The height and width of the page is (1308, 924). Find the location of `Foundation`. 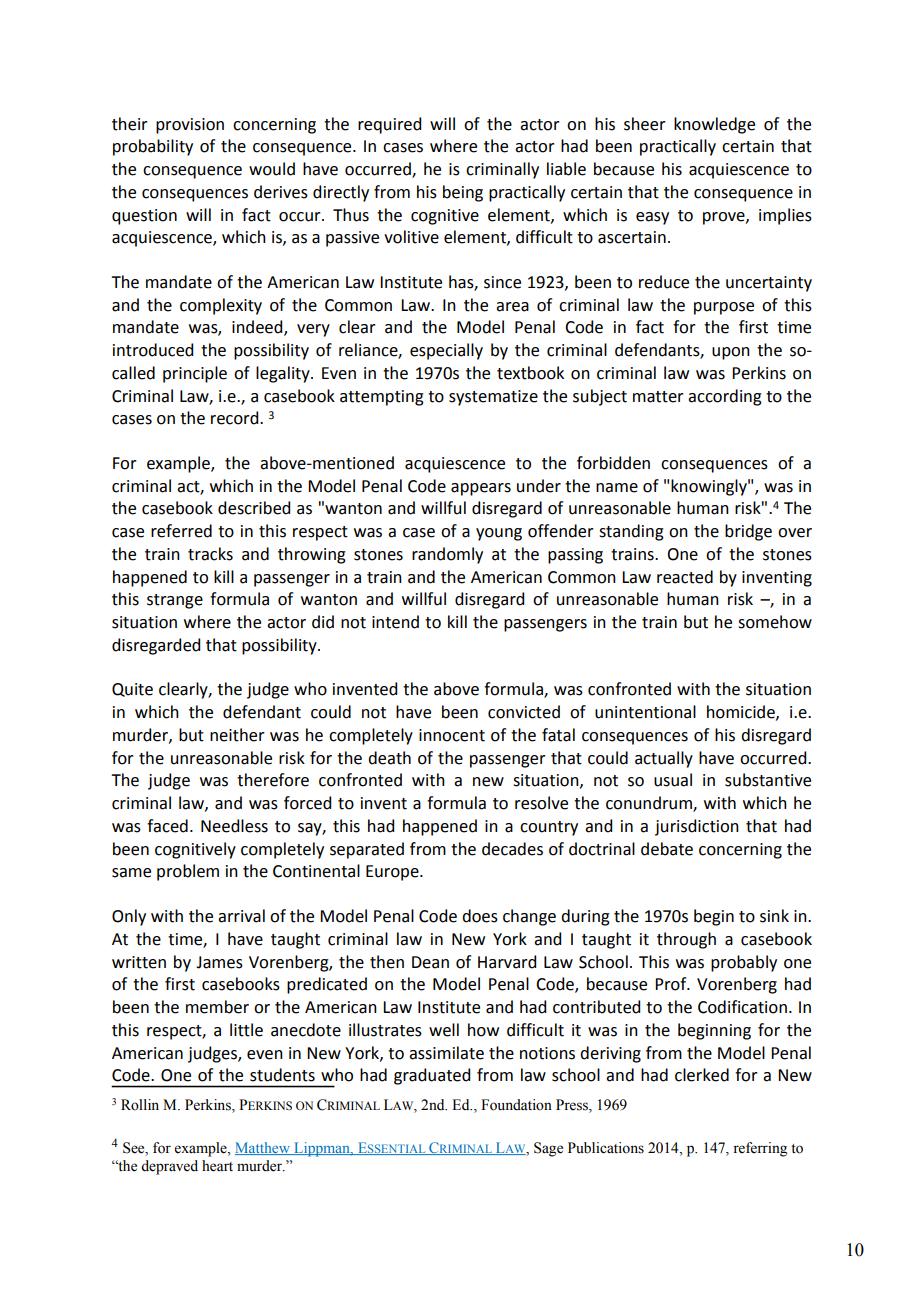

Foundation is located at coordinates (516, 1105).
